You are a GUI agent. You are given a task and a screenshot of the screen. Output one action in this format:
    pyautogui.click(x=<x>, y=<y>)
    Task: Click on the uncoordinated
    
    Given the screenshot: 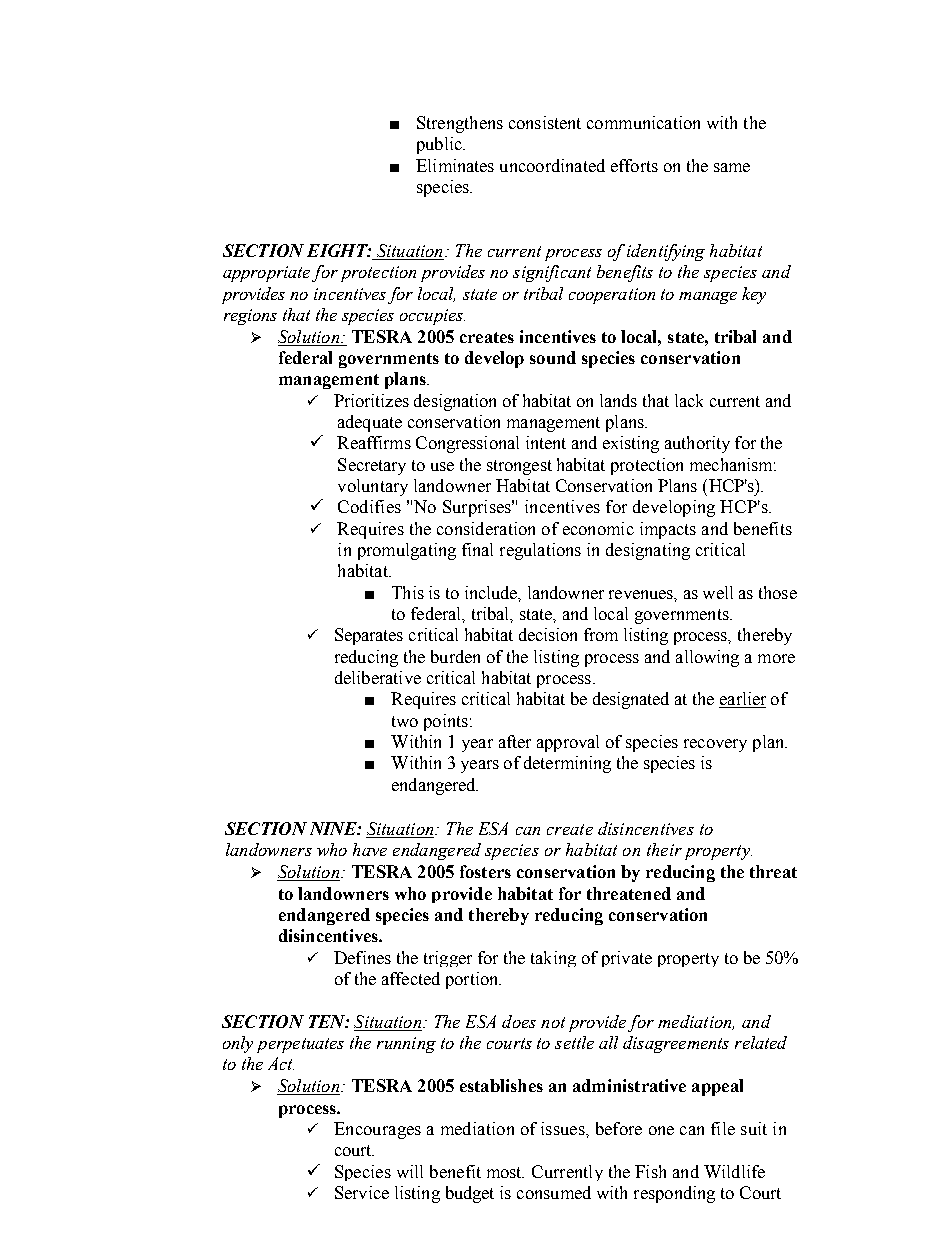 What is the action you would take?
    pyautogui.click(x=552, y=165)
